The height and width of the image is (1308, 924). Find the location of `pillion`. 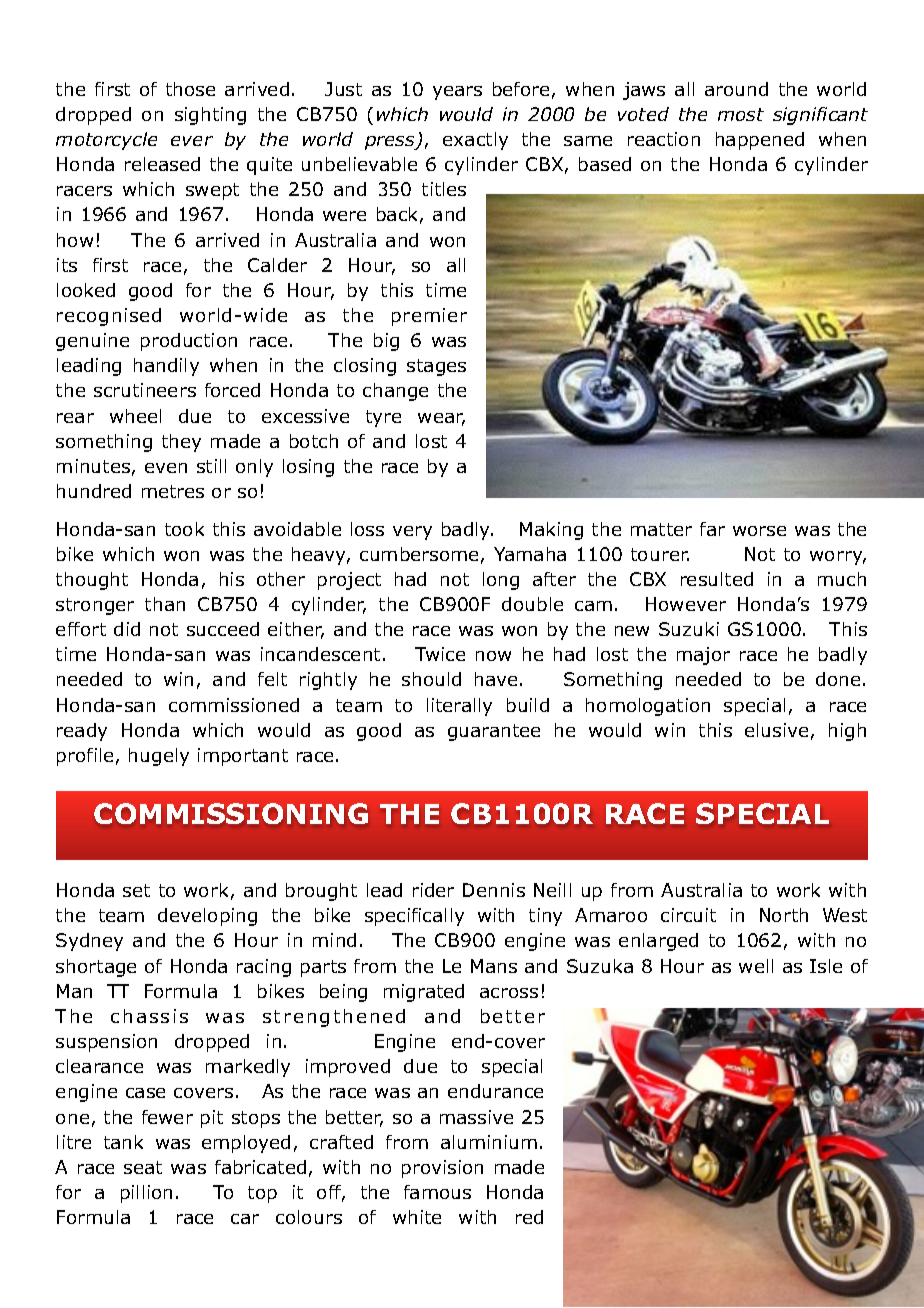

pillion is located at coordinates (146, 1194).
